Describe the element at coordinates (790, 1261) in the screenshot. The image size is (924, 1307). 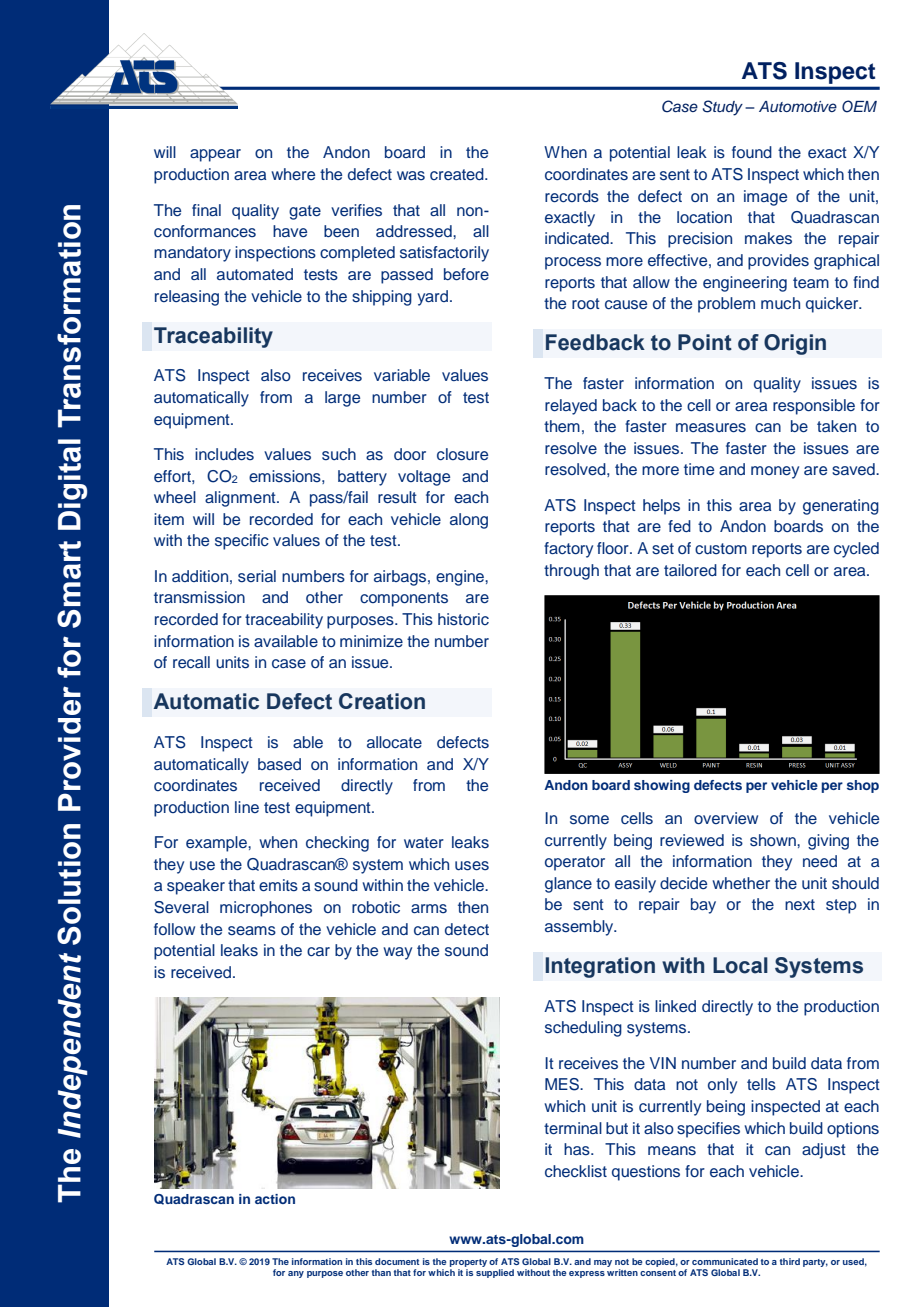
I see `third` at that location.
